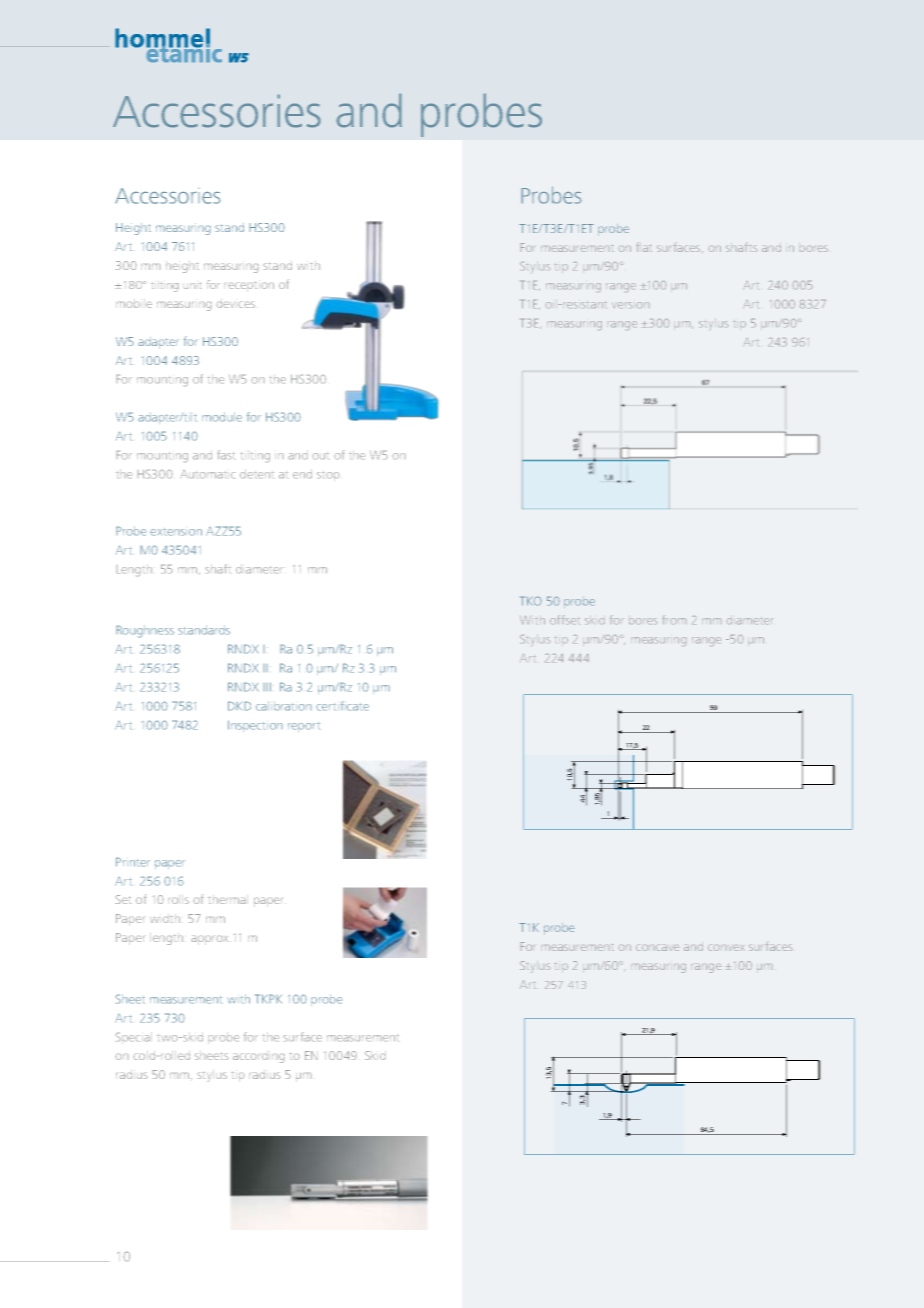 This page has height=1308, width=924. What do you see at coordinates (228, 899) in the page?
I see `thermal` at bounding box center [228, 899].
